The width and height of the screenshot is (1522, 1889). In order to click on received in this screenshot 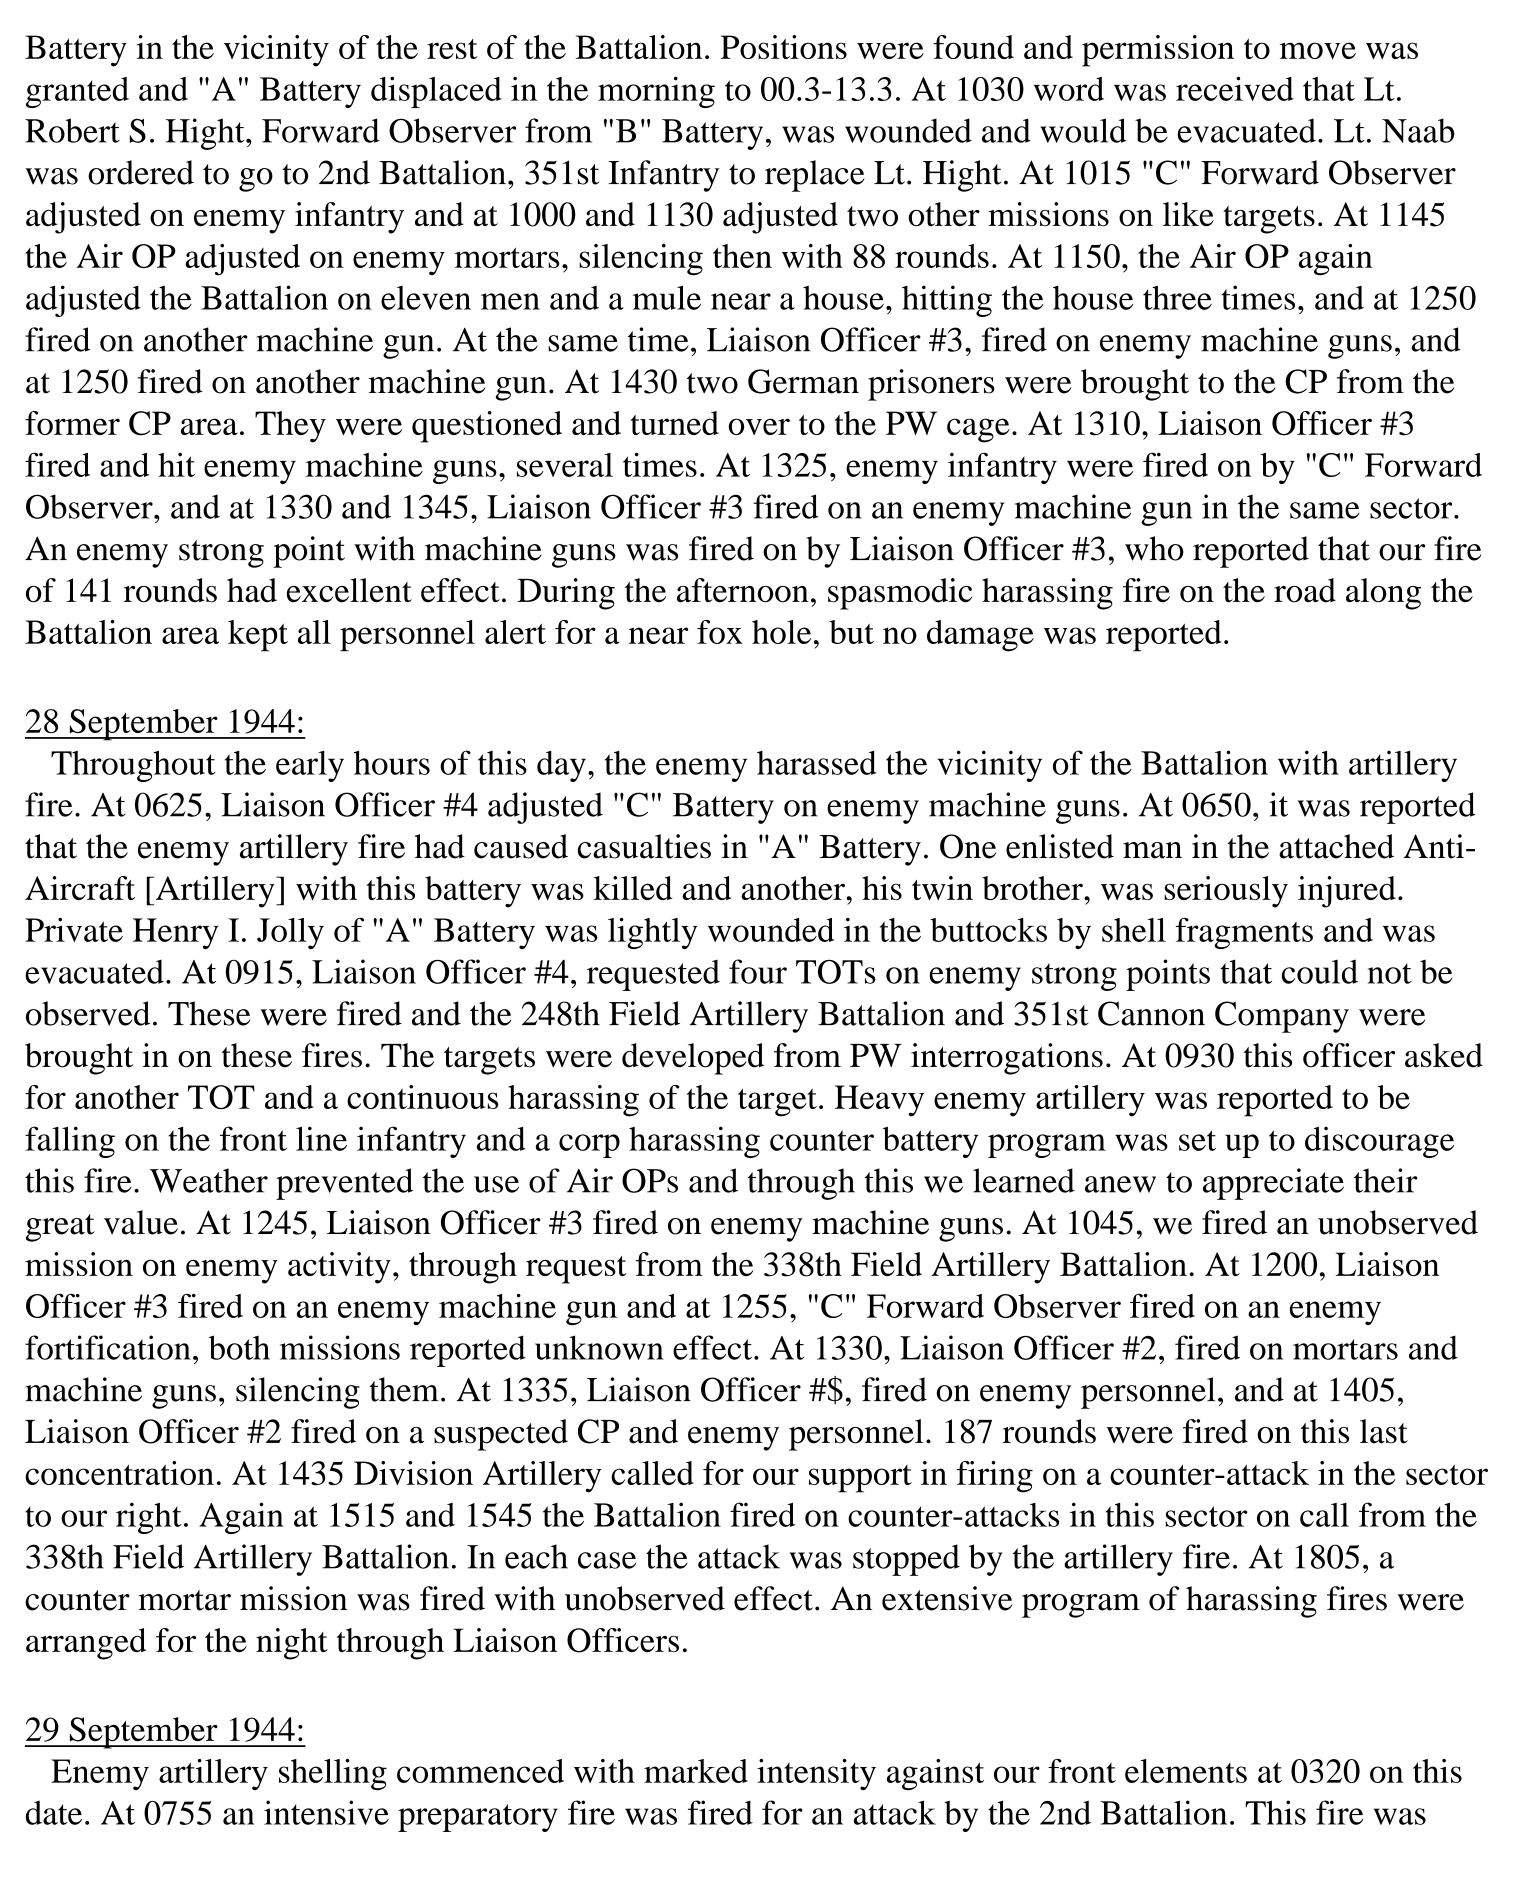, I will do `click(1235, 88)`.
